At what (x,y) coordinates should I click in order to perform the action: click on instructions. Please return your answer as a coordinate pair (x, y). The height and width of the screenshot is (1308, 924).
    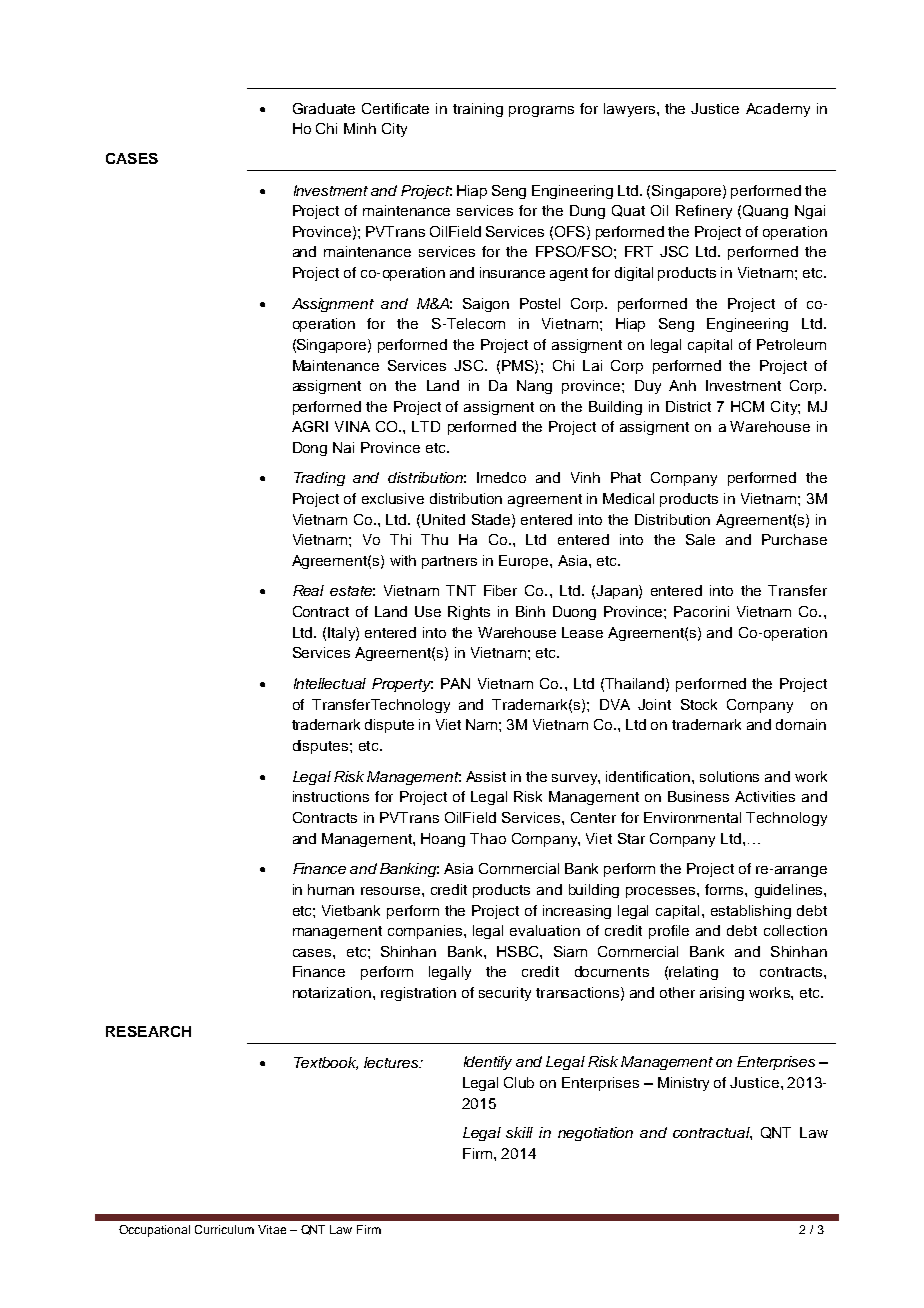
    Looking at the image, I should click on (331, 796).
